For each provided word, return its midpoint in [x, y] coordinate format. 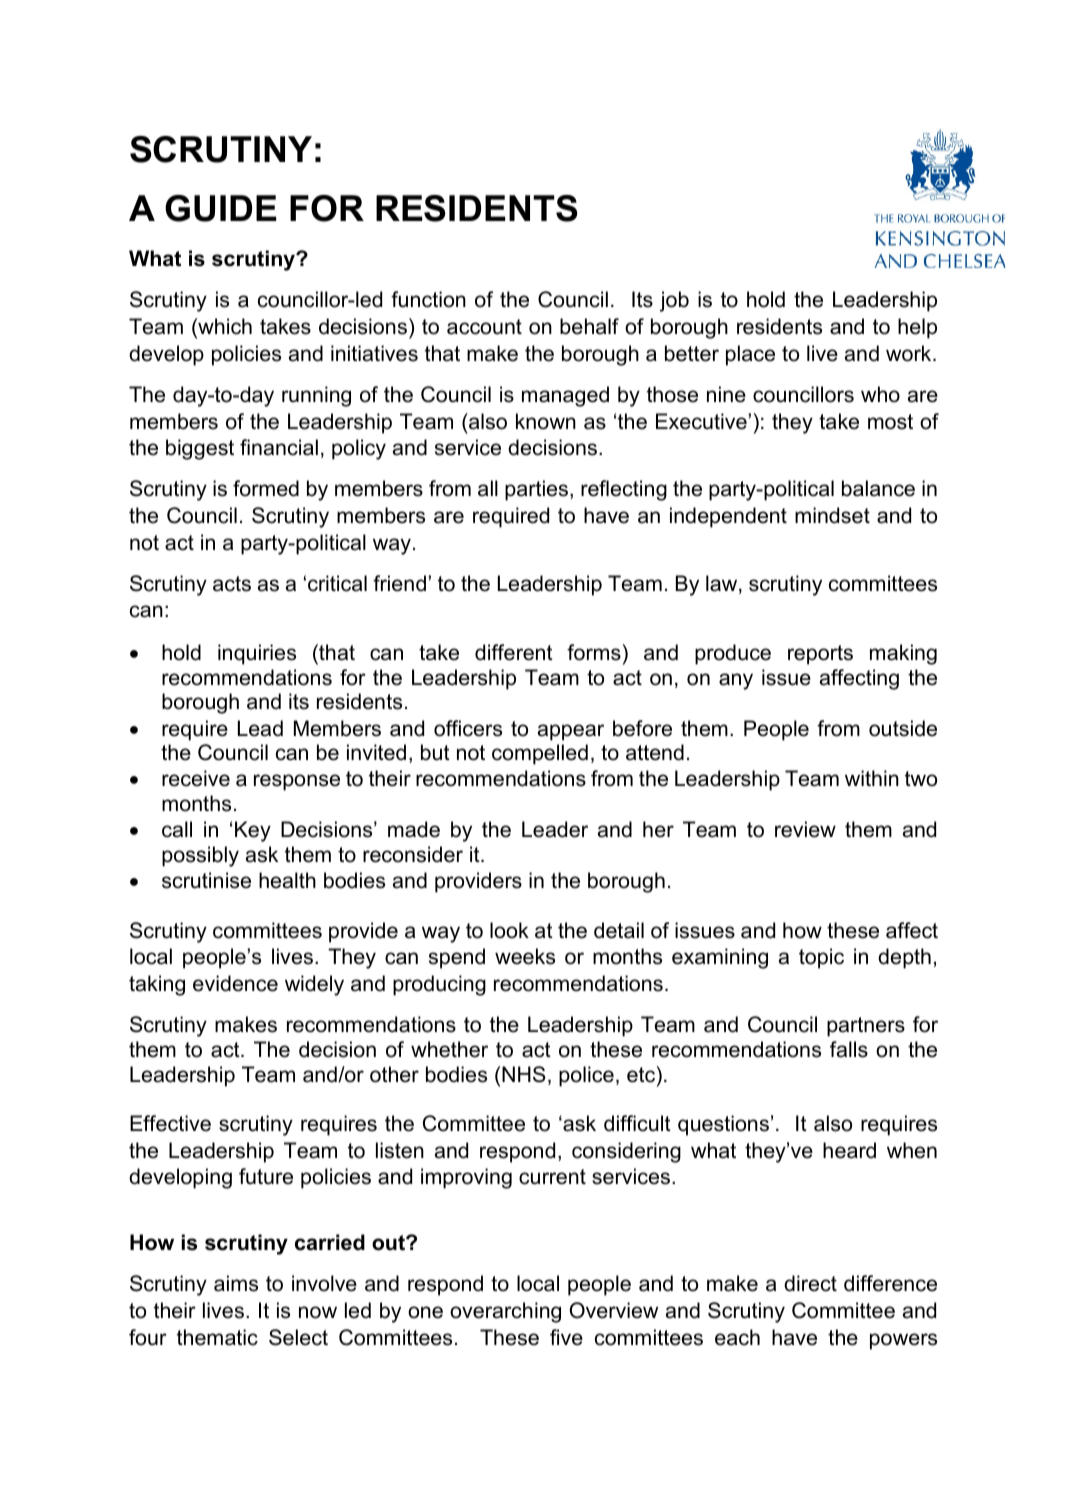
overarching [505, 1312]
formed [266, 488]
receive [196, 778]
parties [538, 490]
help [917, 328]
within [872, 778]
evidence [235, 983]
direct [810, 1283]
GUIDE [220, 208]
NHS [524, 1074]
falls [849, 1049]
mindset [832, 515]
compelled [540, 754]
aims [236, 1283]
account [484, 327]
